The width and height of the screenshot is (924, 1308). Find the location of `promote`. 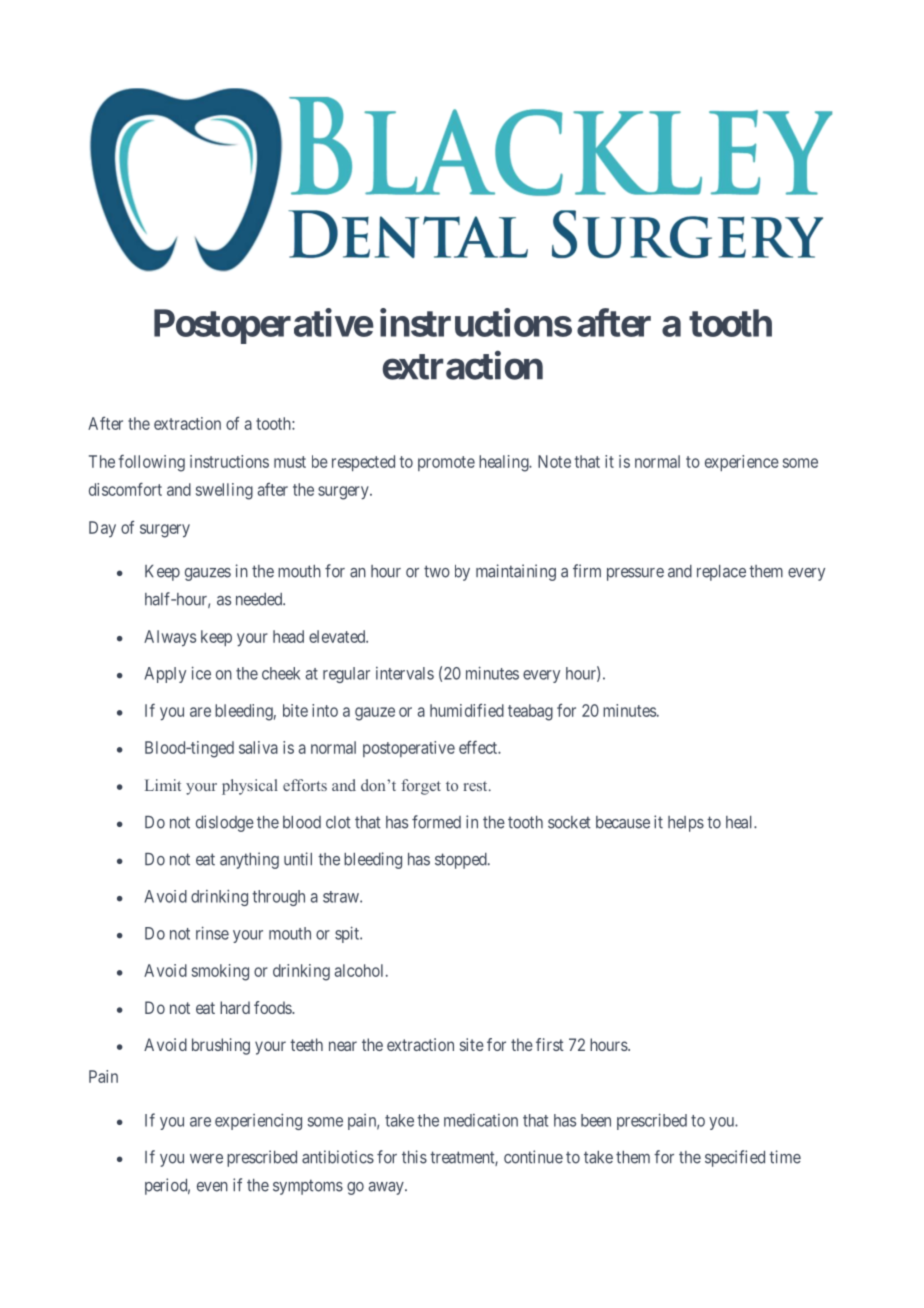

promote is located at coordinates (446, 463).
